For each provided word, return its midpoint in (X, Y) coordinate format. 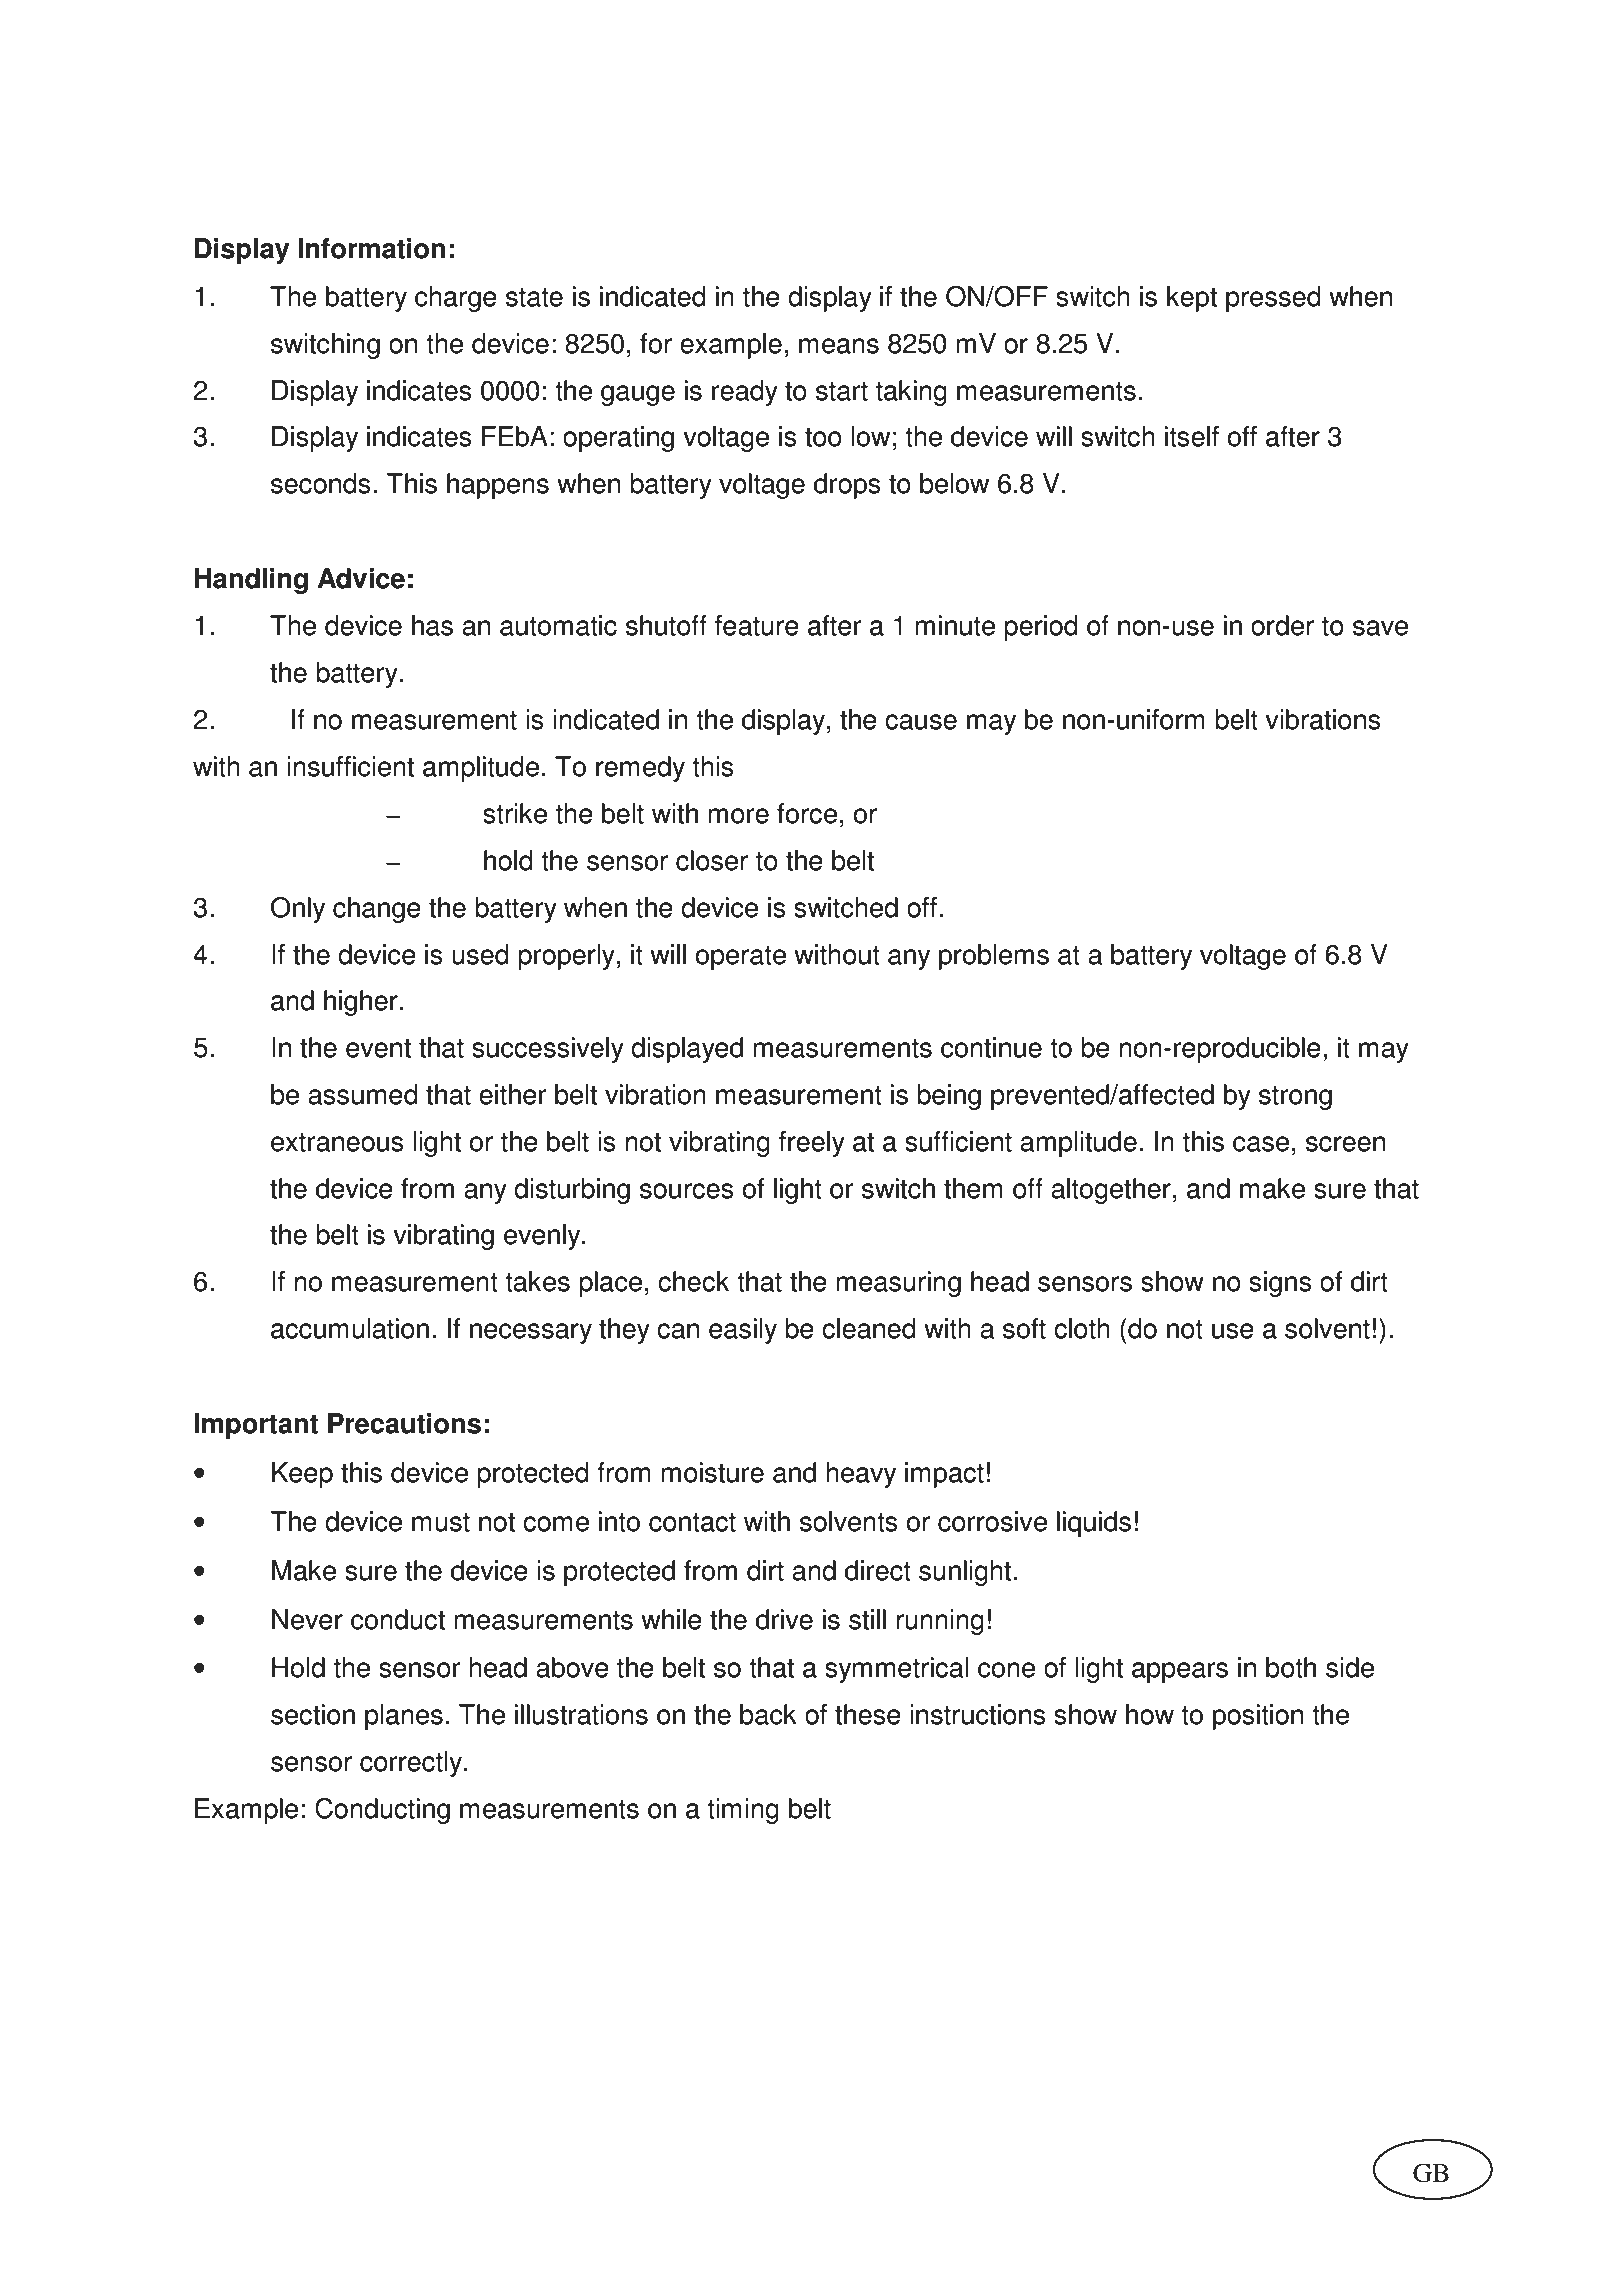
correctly (412, 1764)
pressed (1273, 299)
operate (741, 958)
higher (361, 1003)
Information (371, 248)
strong (1295, 1098)
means (839, 346)
